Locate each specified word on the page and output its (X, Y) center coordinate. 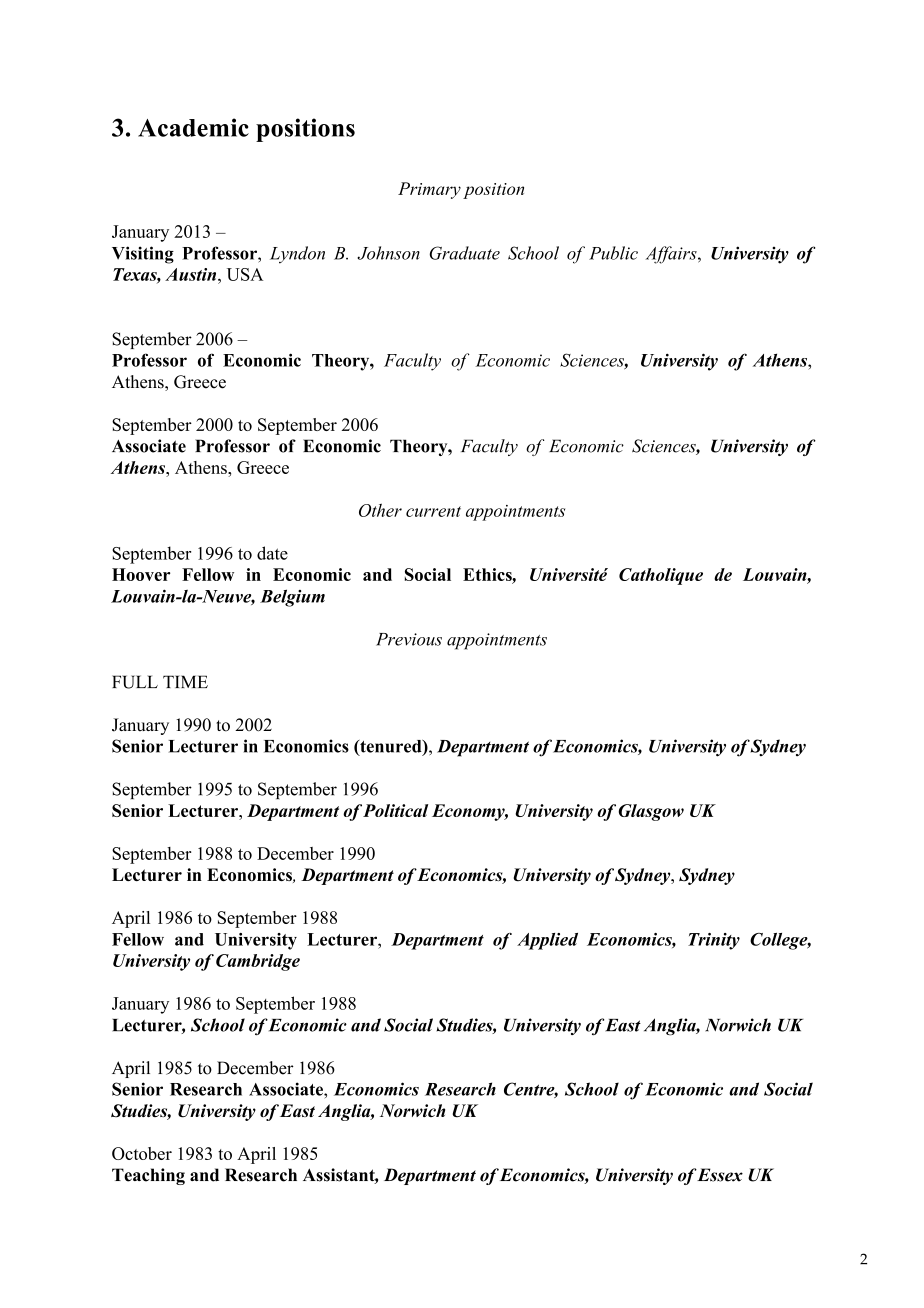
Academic (193, 127)
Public (613, 253)
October (142, 1153)
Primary (429, 190)
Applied (547, 941)
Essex (719, 1175)
